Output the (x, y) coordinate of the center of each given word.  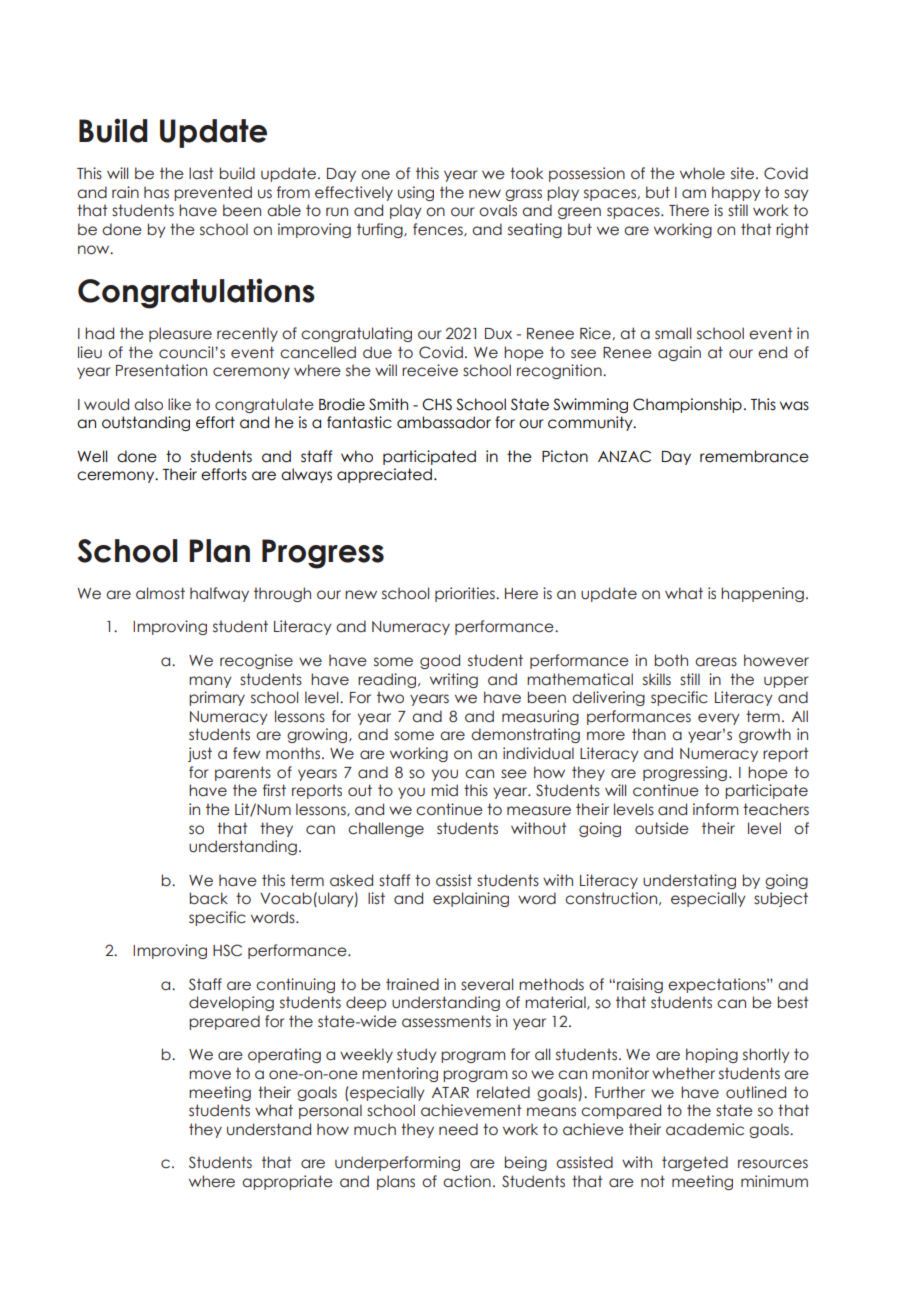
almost (160, 593)
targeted (695, 1163)
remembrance (754, 456)
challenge (386, 829)
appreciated (384, 475)
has (156, 192)
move (210, 1075)
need (458, 1129)
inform (715, 809)
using (416, 193)
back (209, 898)
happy (736, 193)
